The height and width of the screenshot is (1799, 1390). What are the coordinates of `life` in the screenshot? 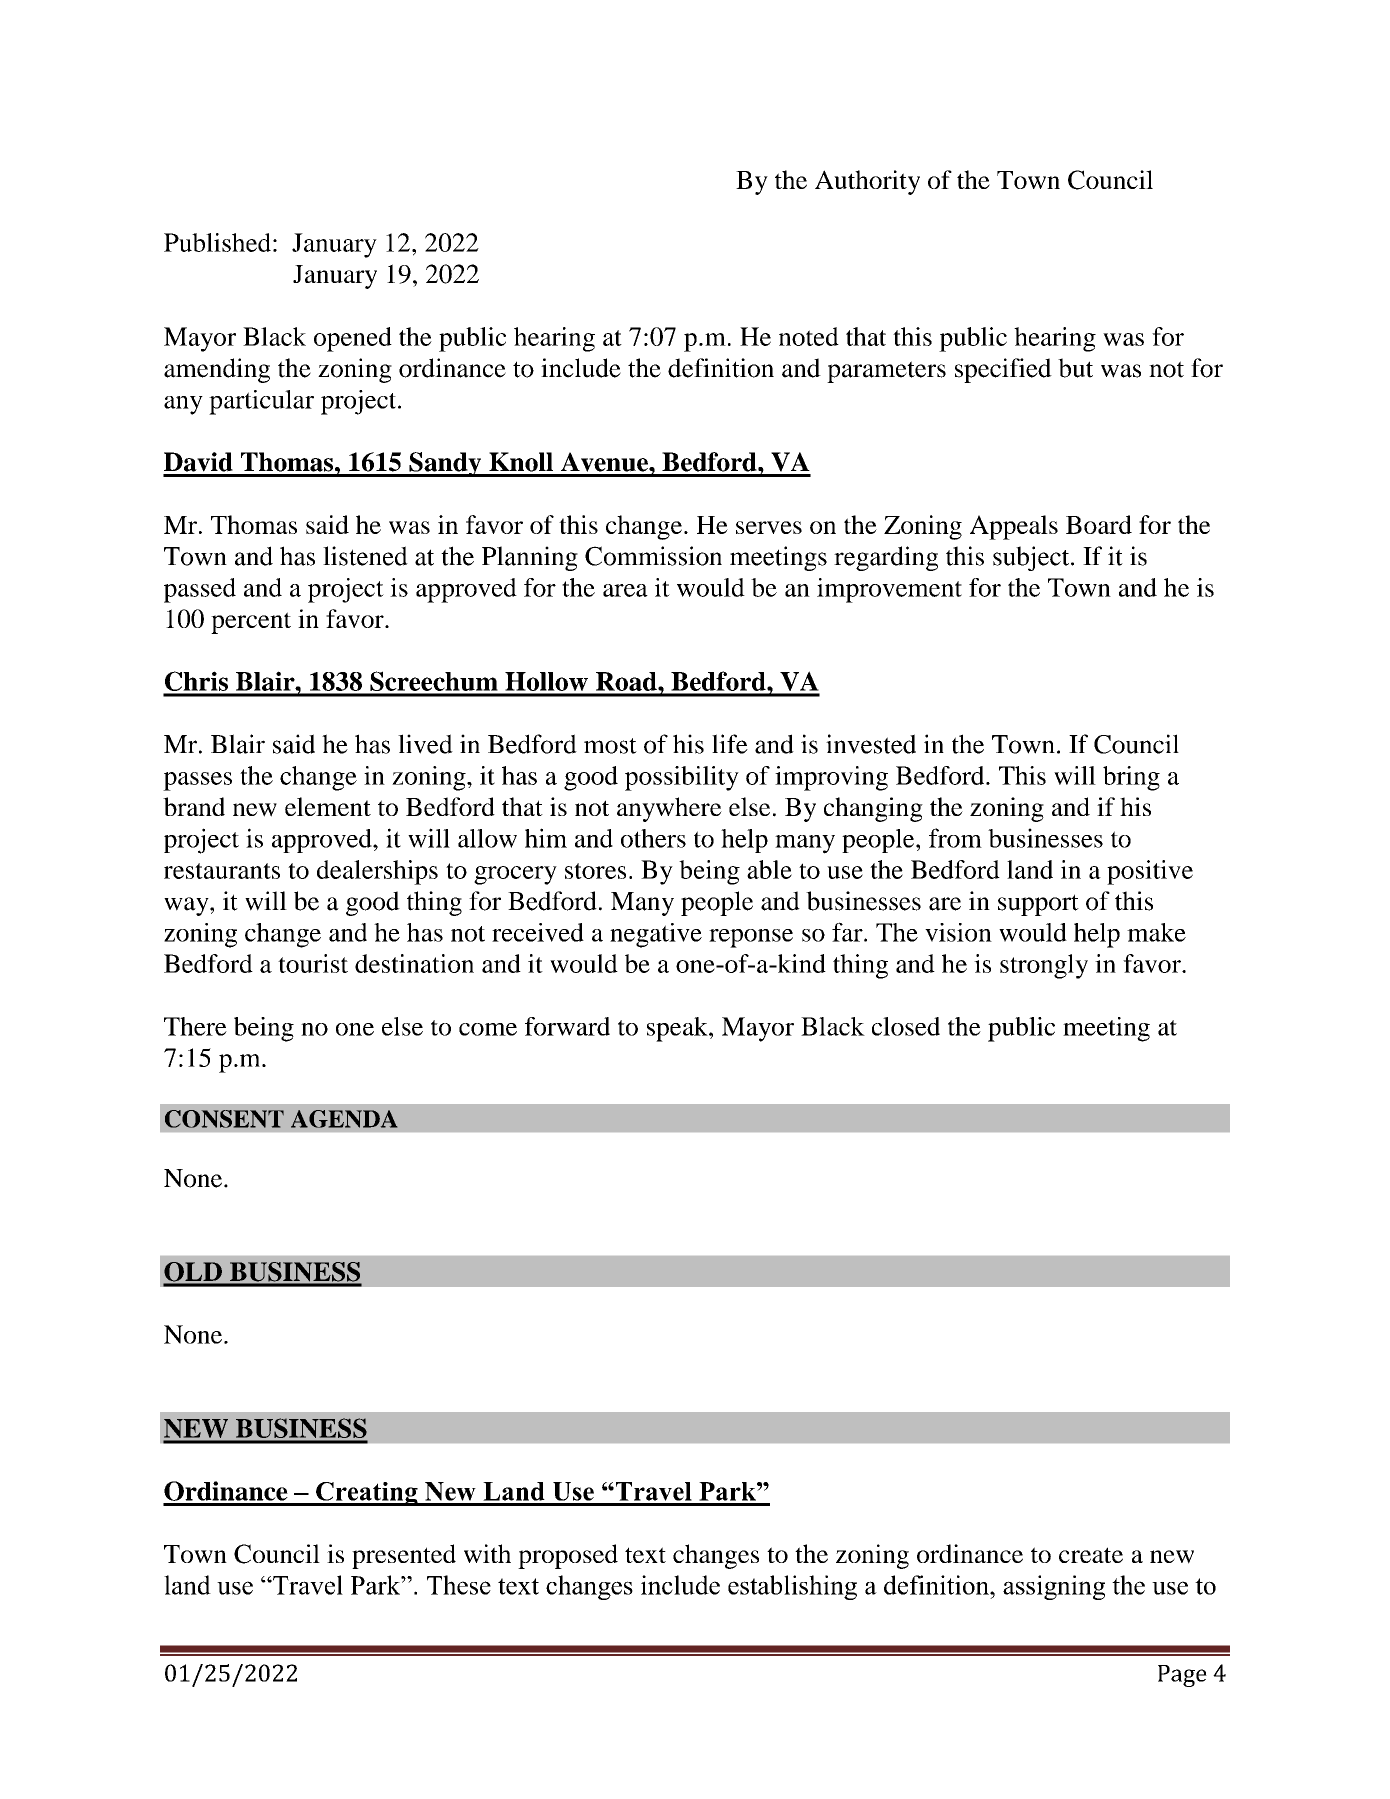 It's located at (730, 744).
